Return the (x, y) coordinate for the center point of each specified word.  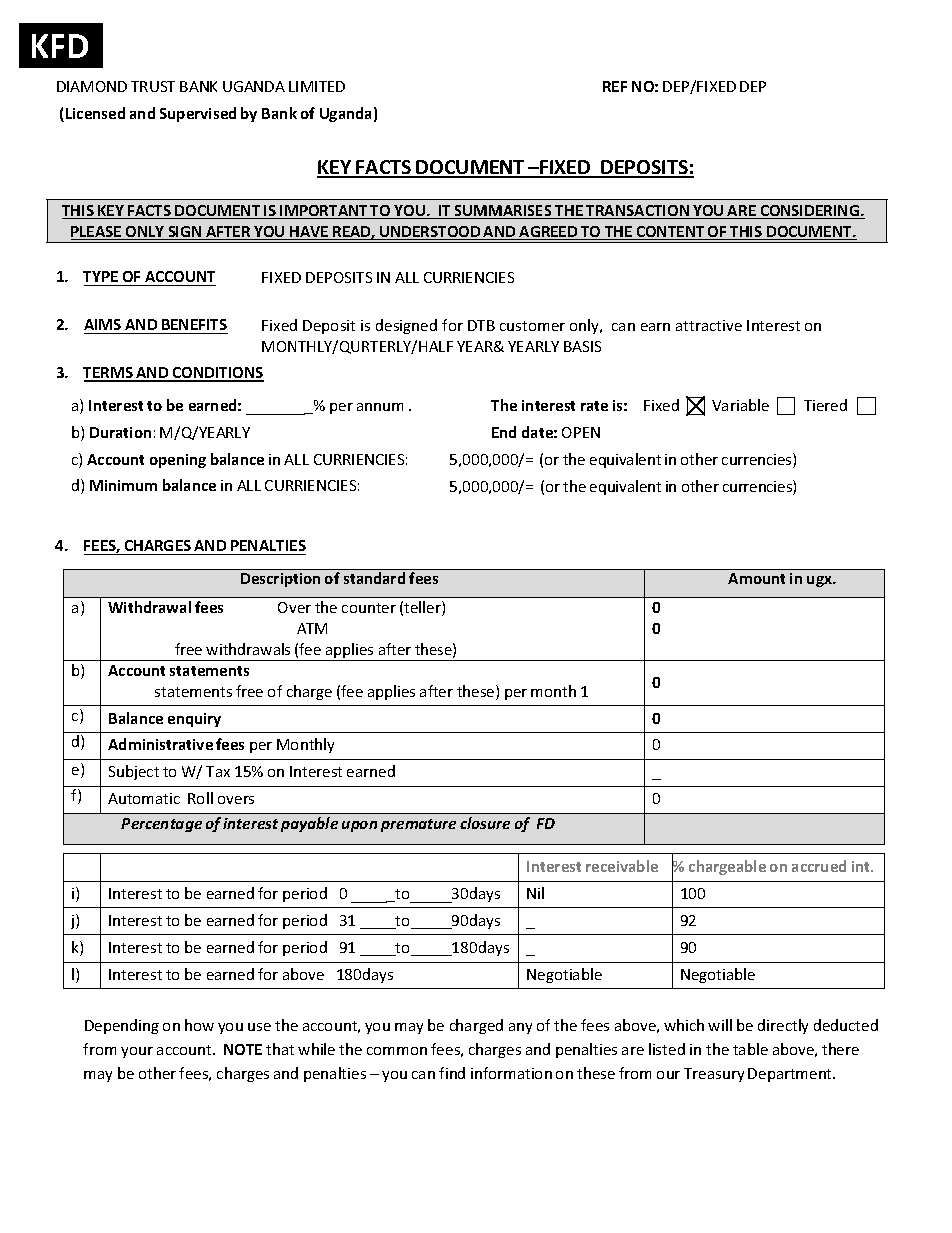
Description (280, 580)
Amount (756, 578)
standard (374, 578)
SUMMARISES (503, 212)
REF (615, 86)
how (199, 1025)
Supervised (198, 114)
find (452, 1073)
